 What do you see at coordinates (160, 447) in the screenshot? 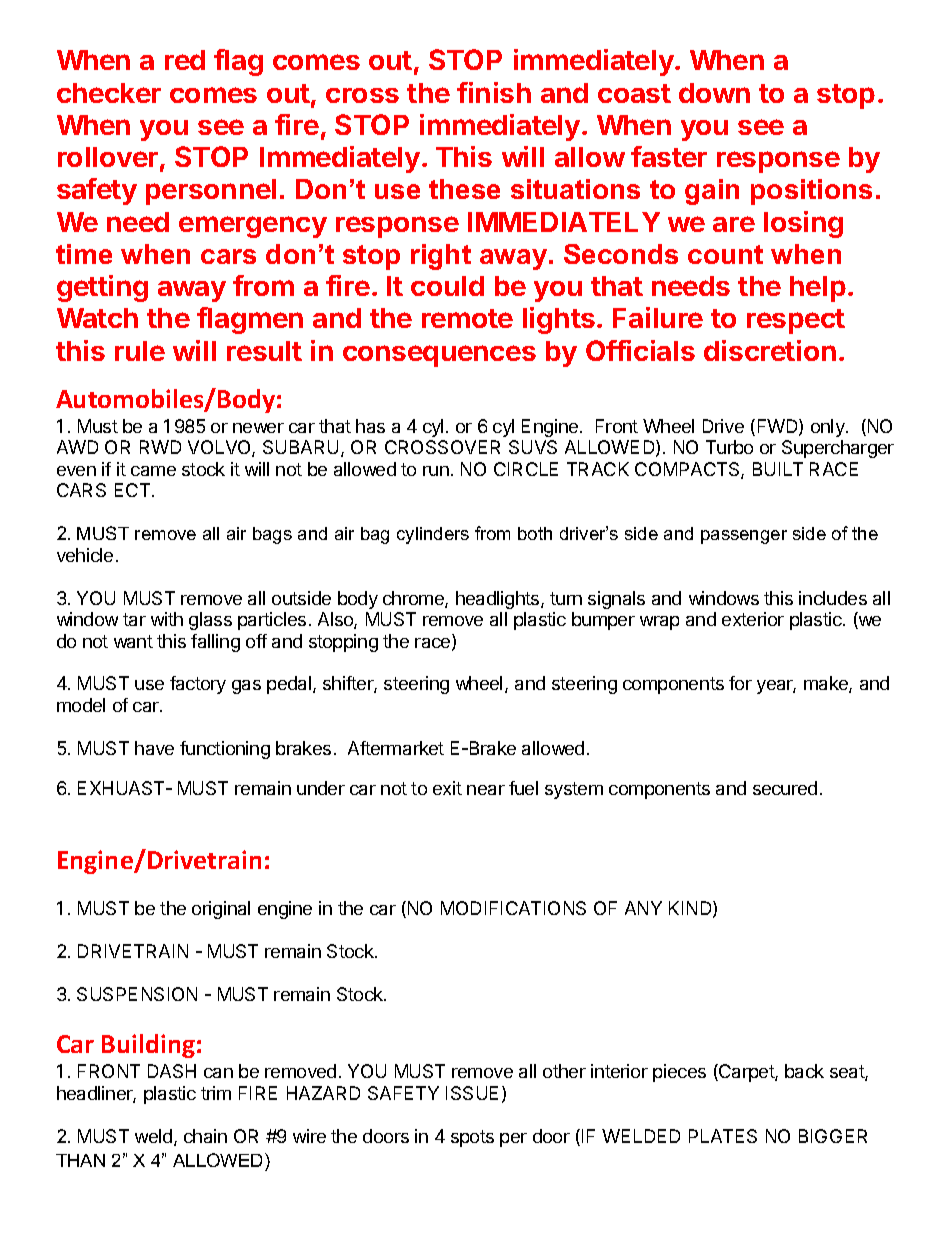
I see `RWD` at bounding box center [160, 447].
